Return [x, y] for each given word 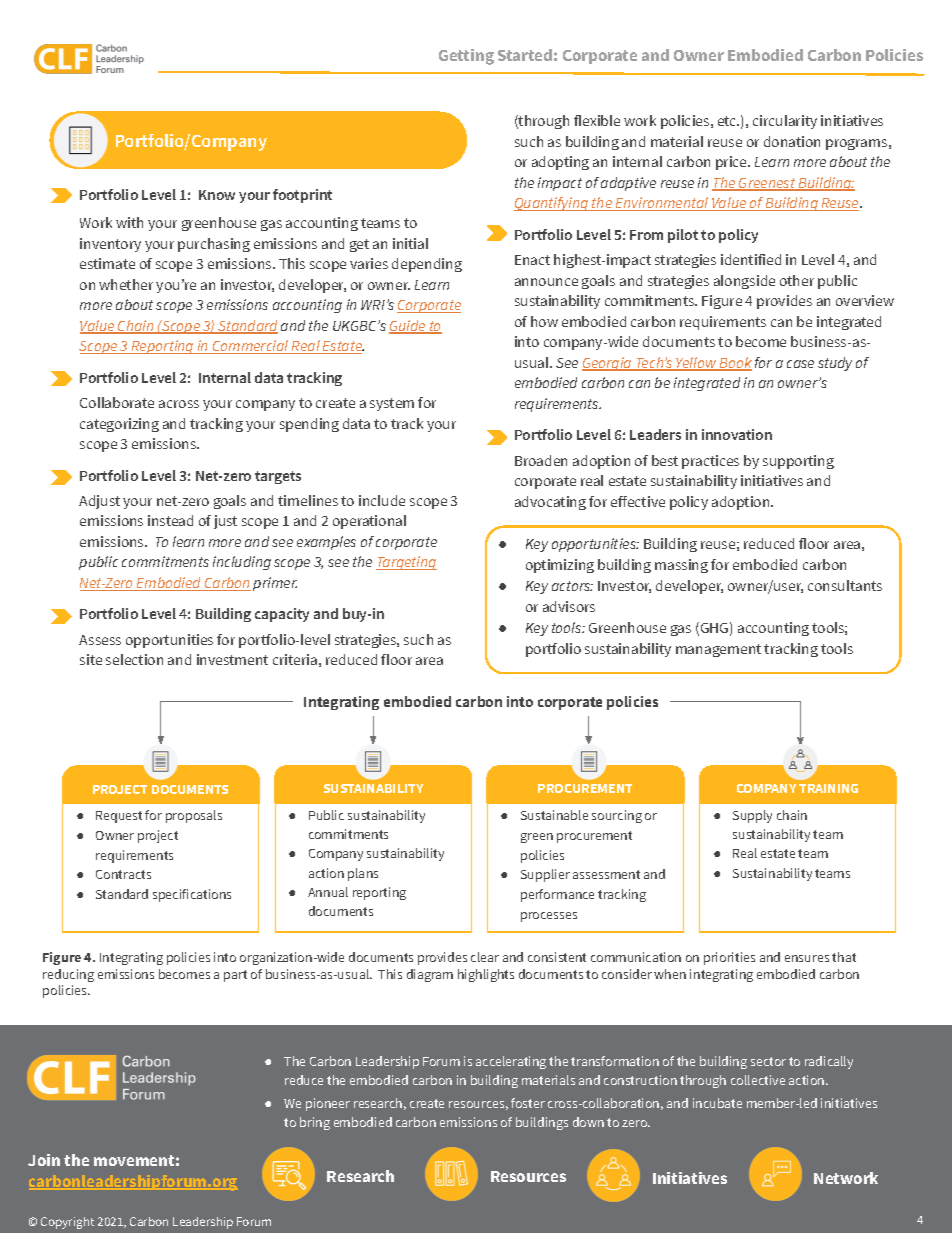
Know [217, 195]
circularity [785, 122]
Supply [752, 816]
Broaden [541, 460]
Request [119, 817]
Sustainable [554, 815]
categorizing [119, 425]
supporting [798, 462]
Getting [466, 57]
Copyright [67, 1223]
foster [528, 1103]
